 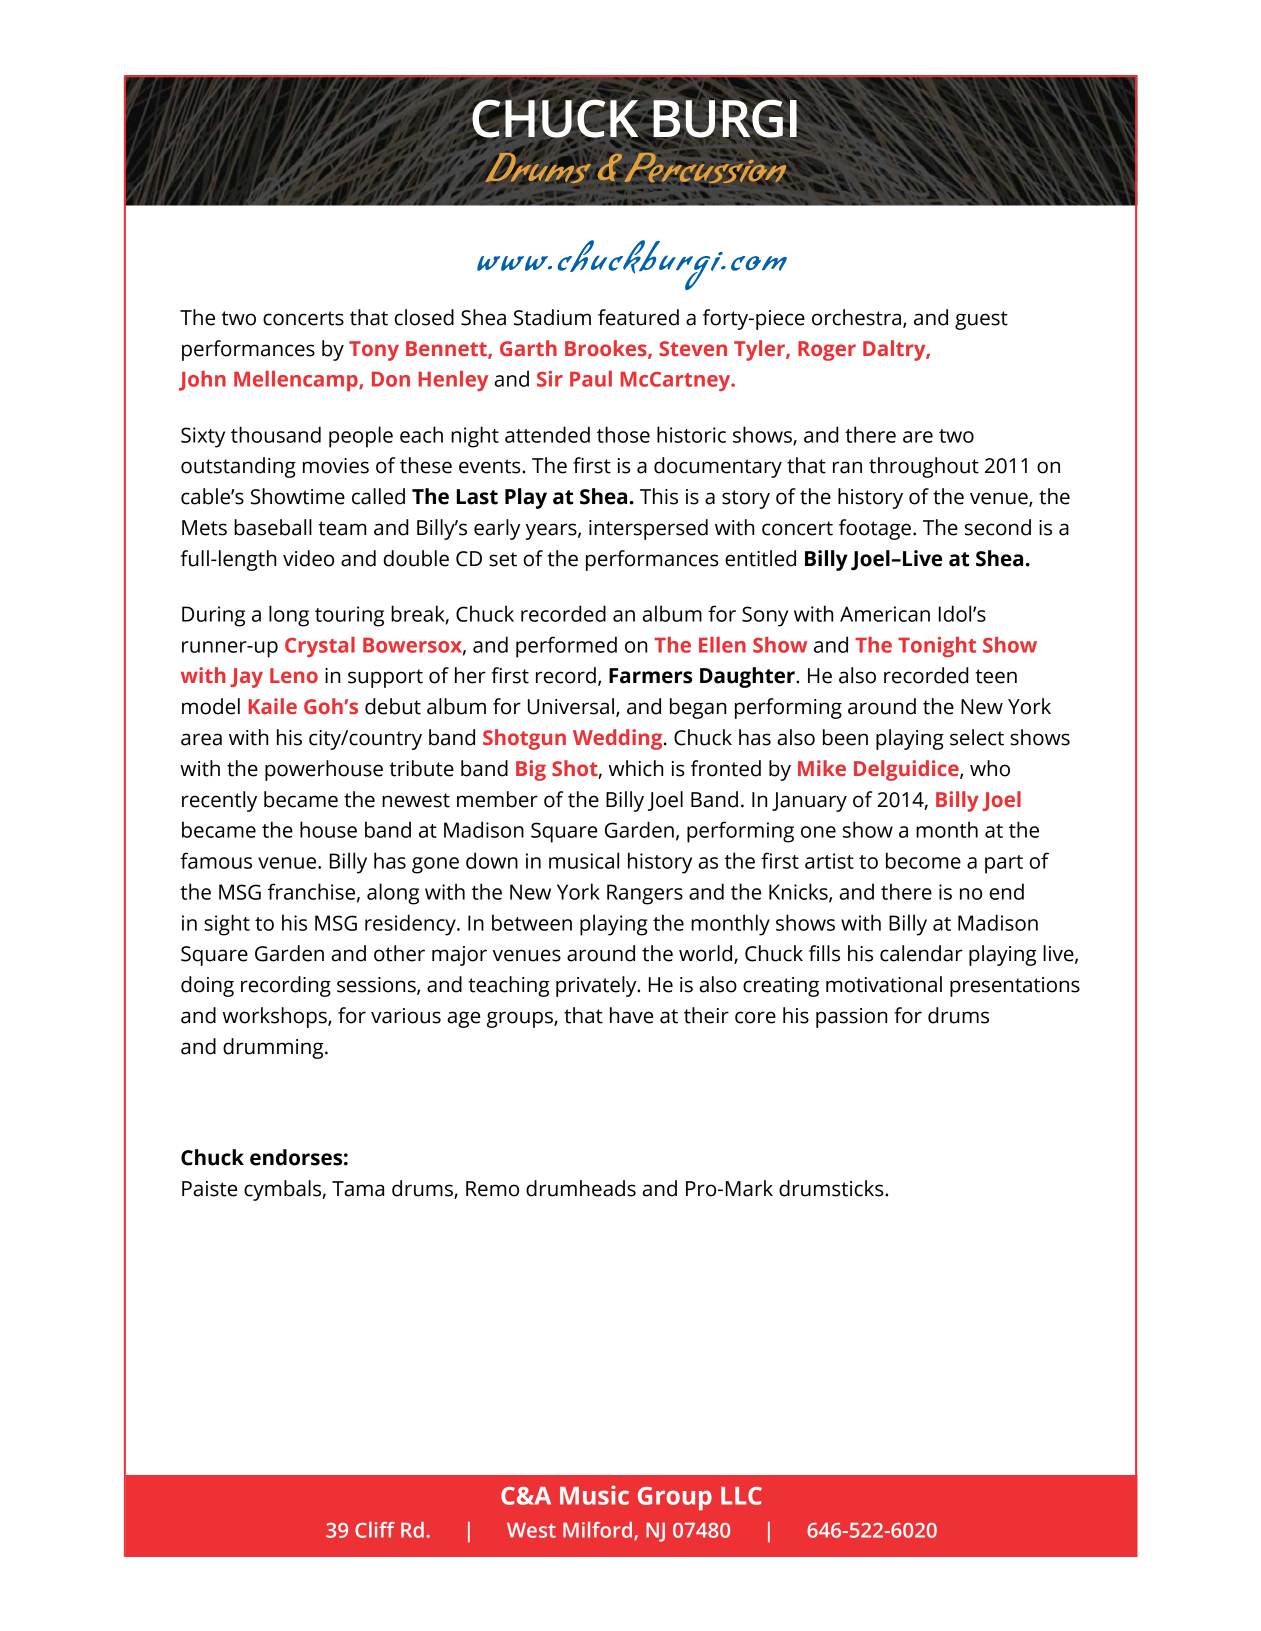 What do you see at coordinates (851, 1018) in the document?
I see `passion` at bounding box center [851, 1018].
